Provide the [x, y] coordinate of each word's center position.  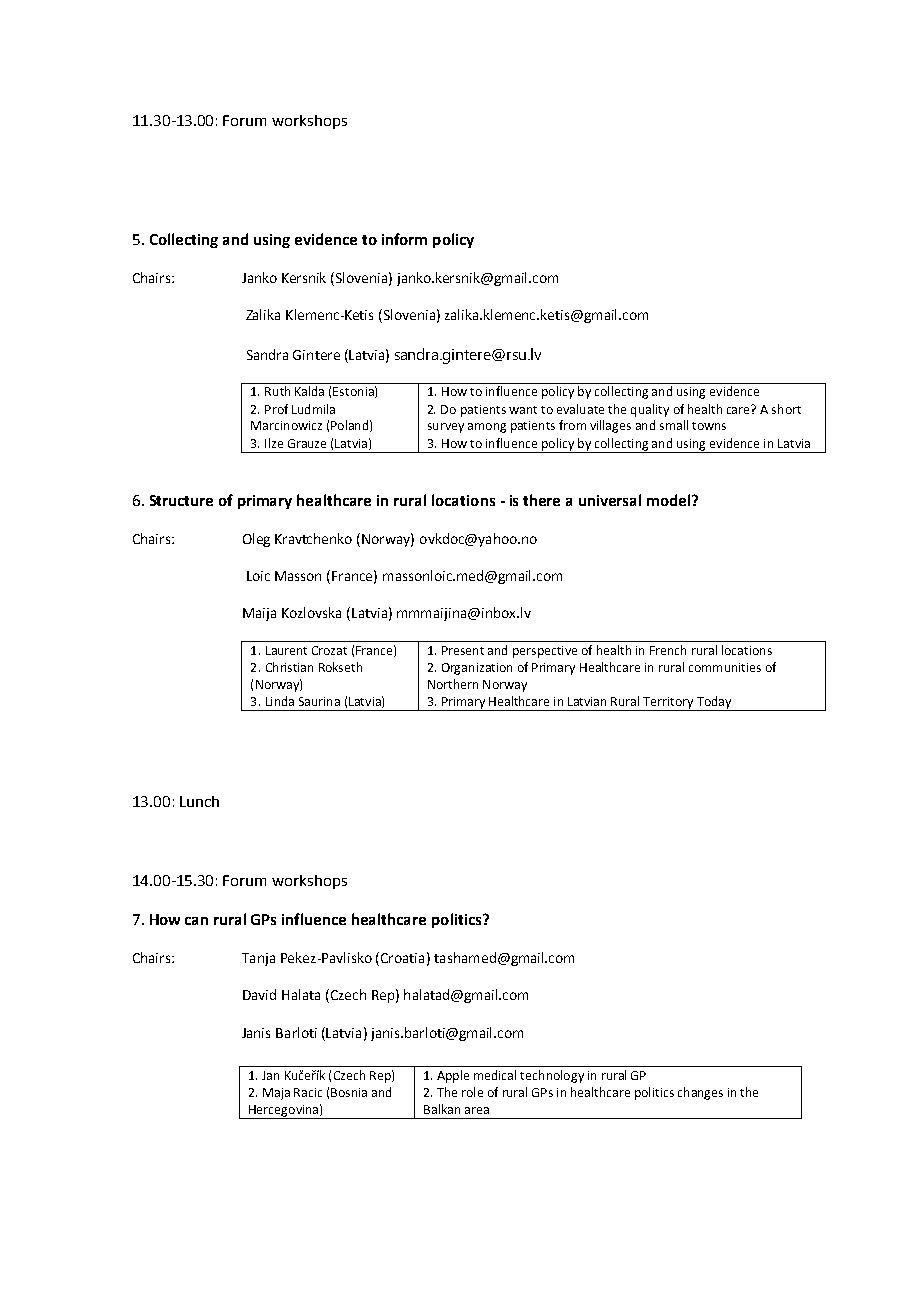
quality [650, 410]
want [523, 410]
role [472, 1092]
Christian [289, 667]
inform [404, 239]
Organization [477, 669]
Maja [276, 1094]
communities [725, 667]
